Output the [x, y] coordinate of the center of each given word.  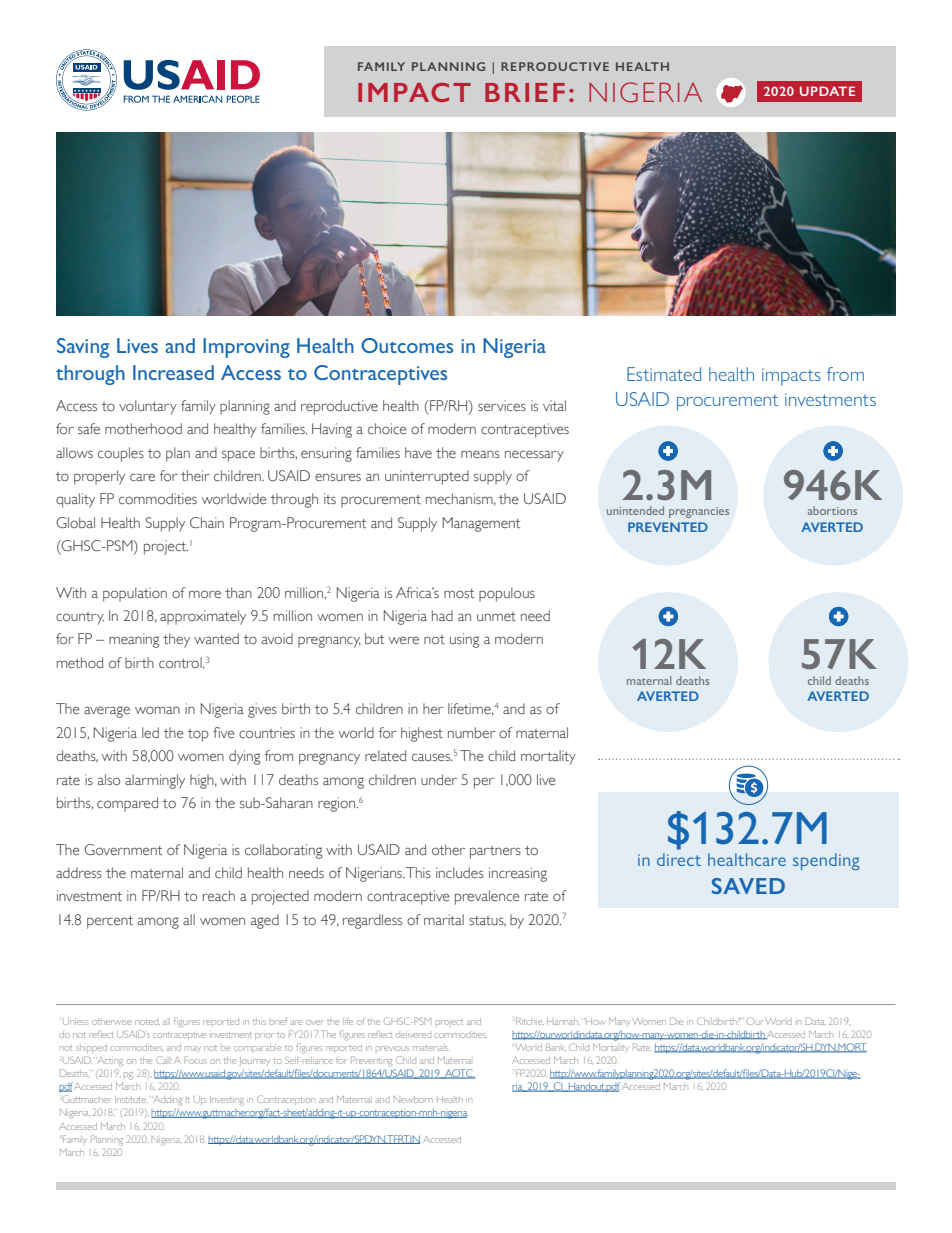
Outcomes [407, 345]
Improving [246, 348]
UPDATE [827, 91]
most [459, 593]
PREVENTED [668, 527]
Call [164, 1060]
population [135, 594]
